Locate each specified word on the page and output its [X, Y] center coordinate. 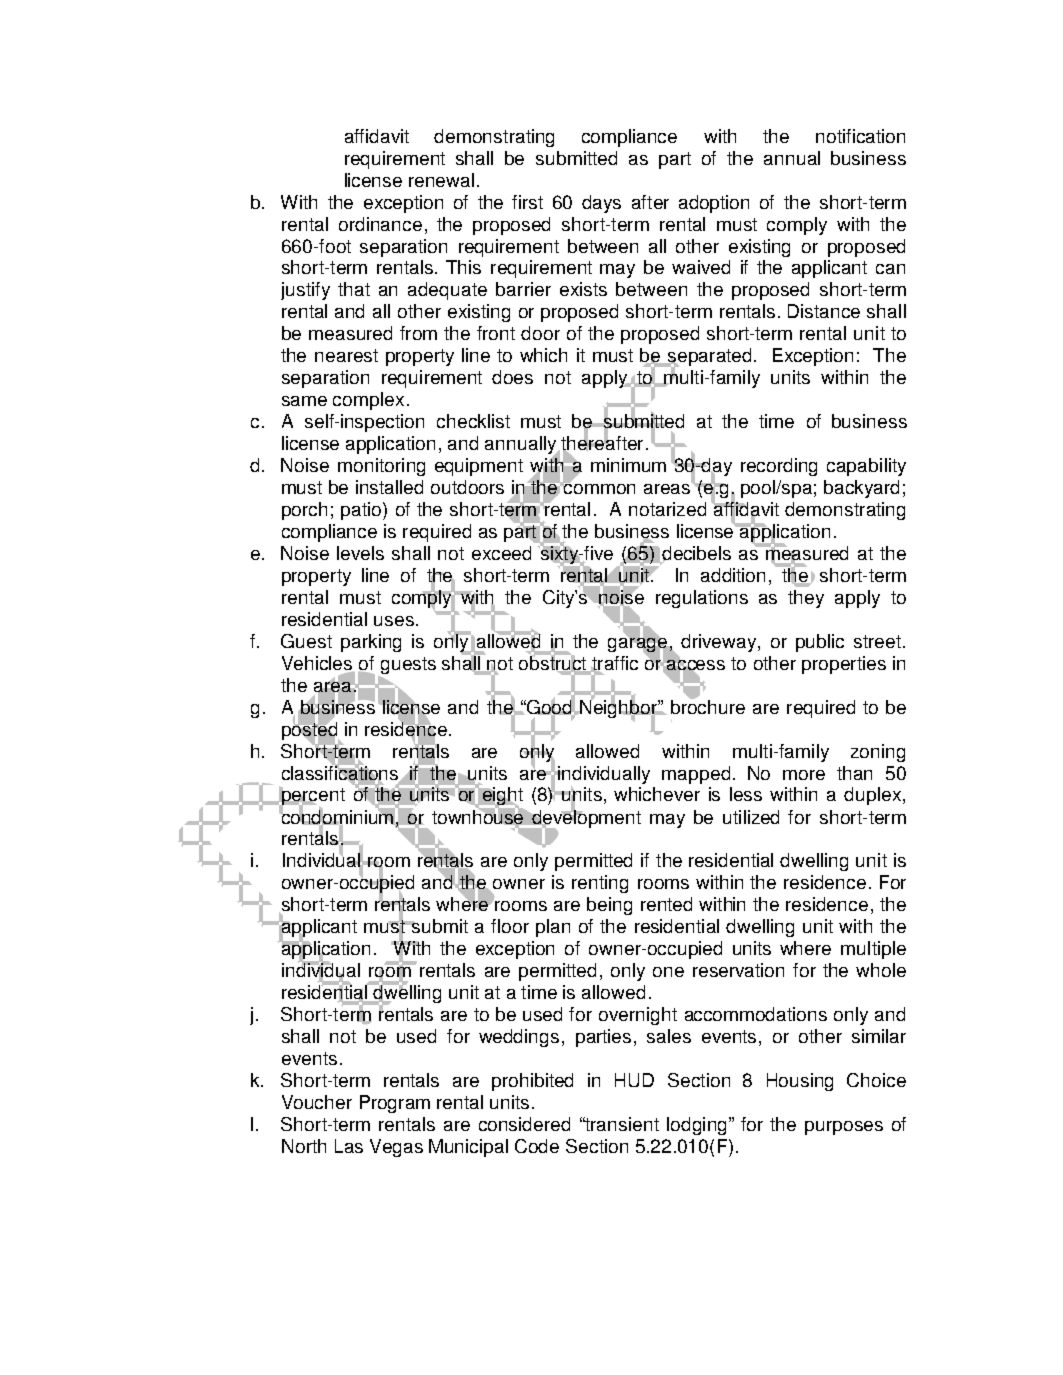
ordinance [380, 224]
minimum [628, 465]
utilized [751, 817]
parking [371, 643]
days [601, 204]
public [820, 643]
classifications [341, 772]
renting [600, 884]
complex [368, 401]
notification [860, 136]
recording [779, 467]
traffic [614, 664]
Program [395, 1104]
